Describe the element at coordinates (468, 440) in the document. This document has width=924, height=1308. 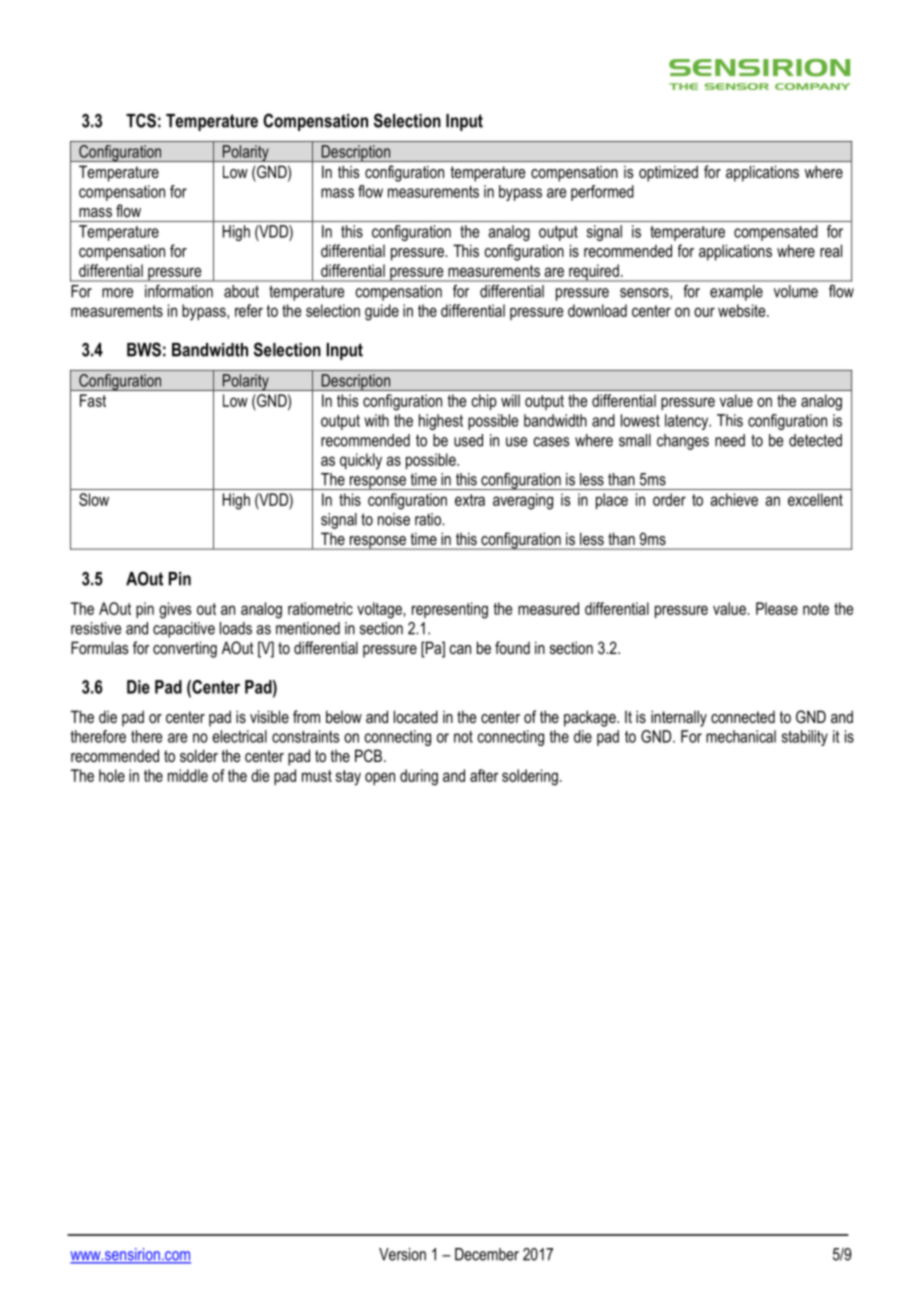
I see `used` at that location.
